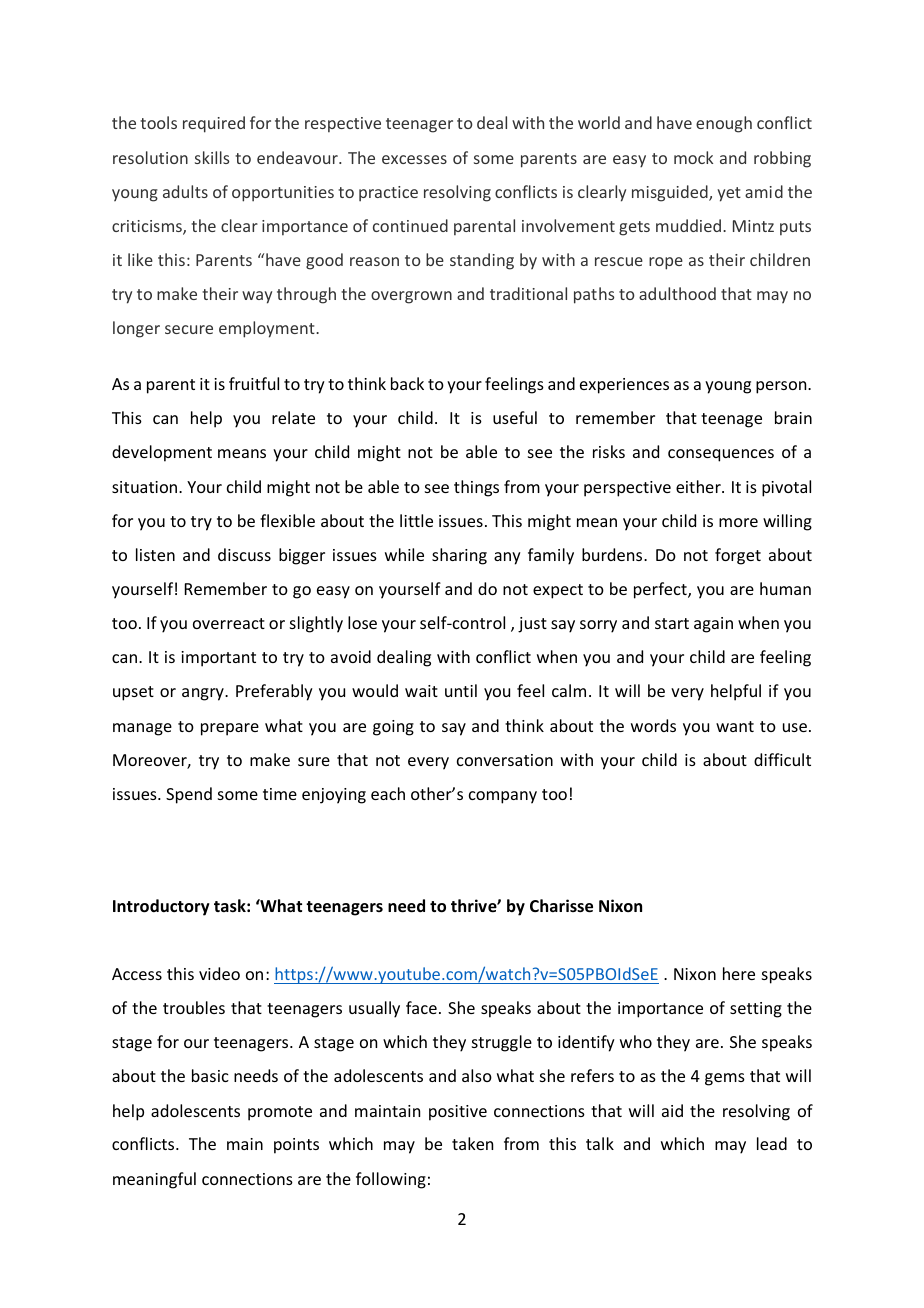  I want to click on things, so click(476, 488).
